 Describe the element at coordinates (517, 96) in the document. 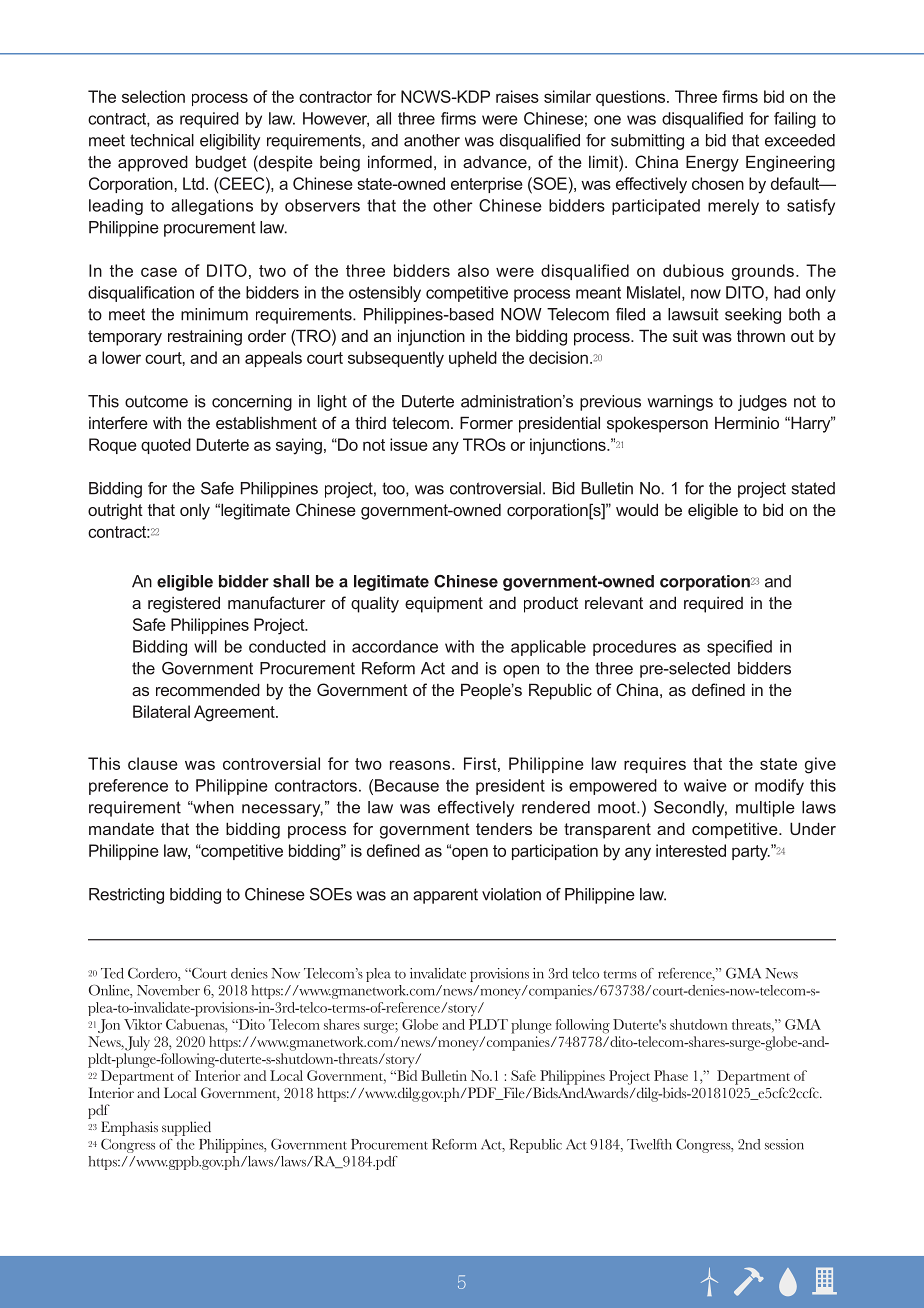

I see `raises` at that location.
